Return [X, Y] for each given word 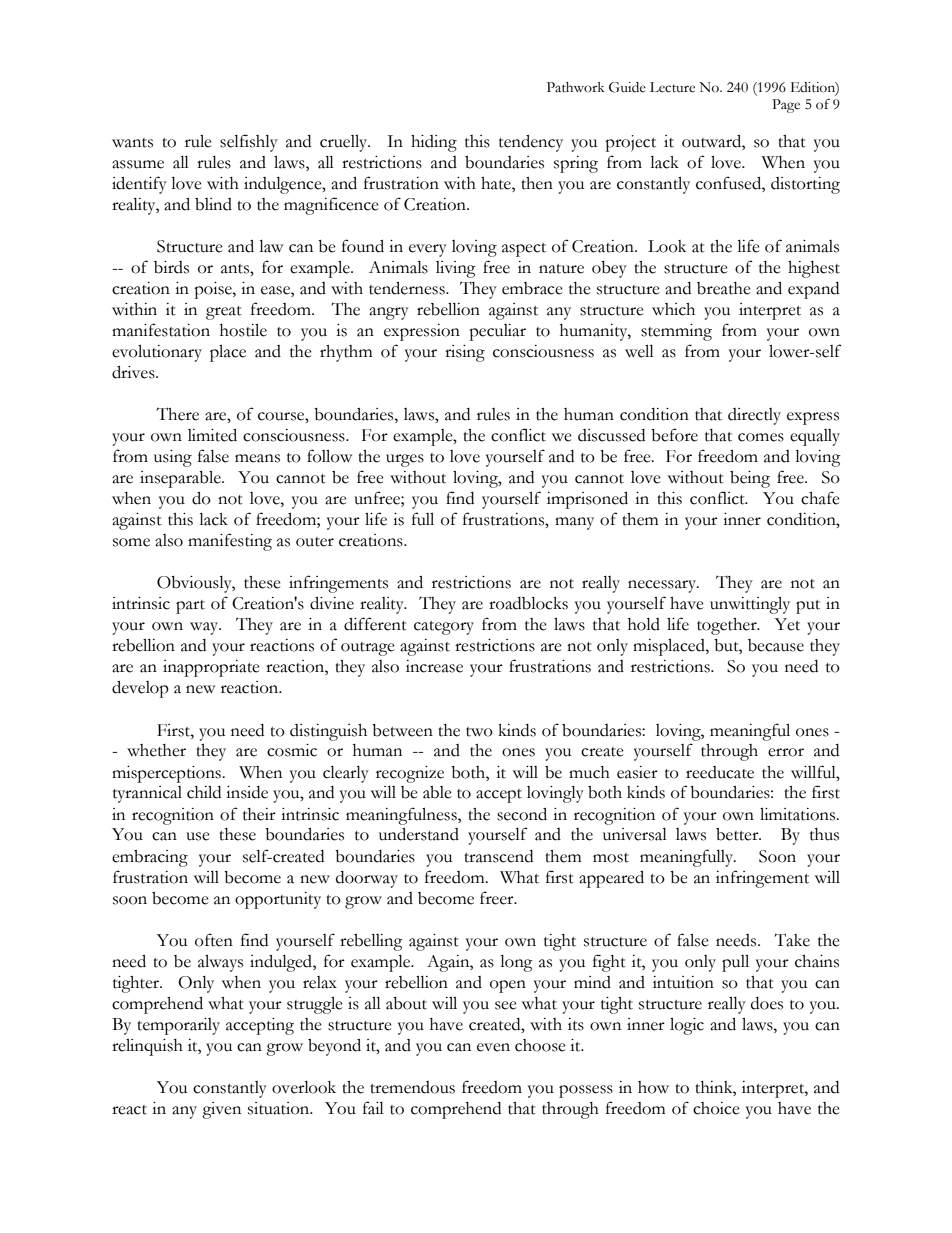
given [221, 1110]
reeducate [720, 772]
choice [716, 1108]
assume [138, 164]
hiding [434, 143]
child [204, 792]
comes [761, 437]
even [493, 1047]
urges [405, 460]
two [479, 732]
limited [212, 435]
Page [786, 106]
